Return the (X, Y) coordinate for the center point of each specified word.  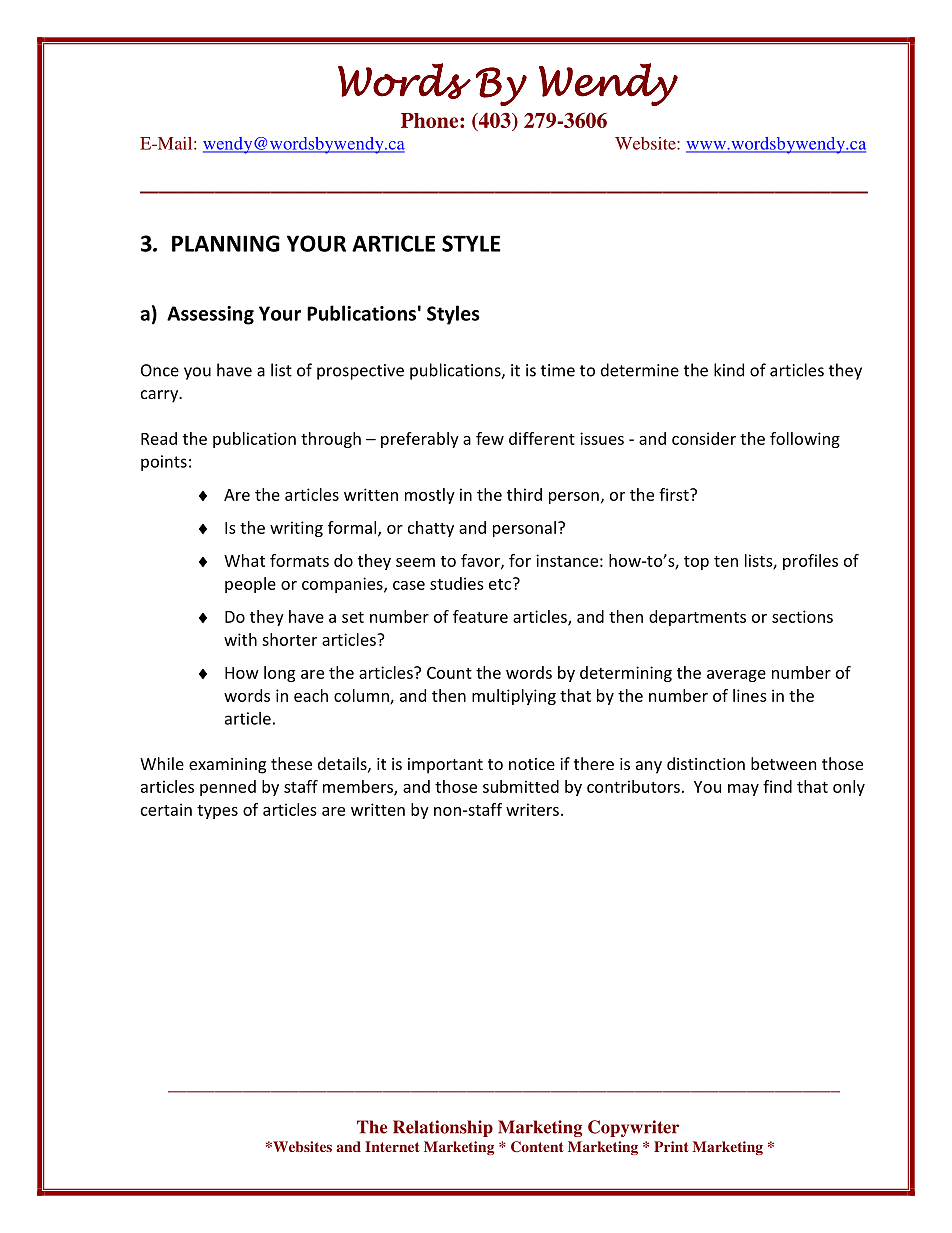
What (244, 560)
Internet (392, 1146)
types (217, 812)
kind (729, 370)
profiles (810, 562)
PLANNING (226, 243)
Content (537, 1147)
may (743, 790)
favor (481, 561)
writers (532, 809)
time (558, 370)
